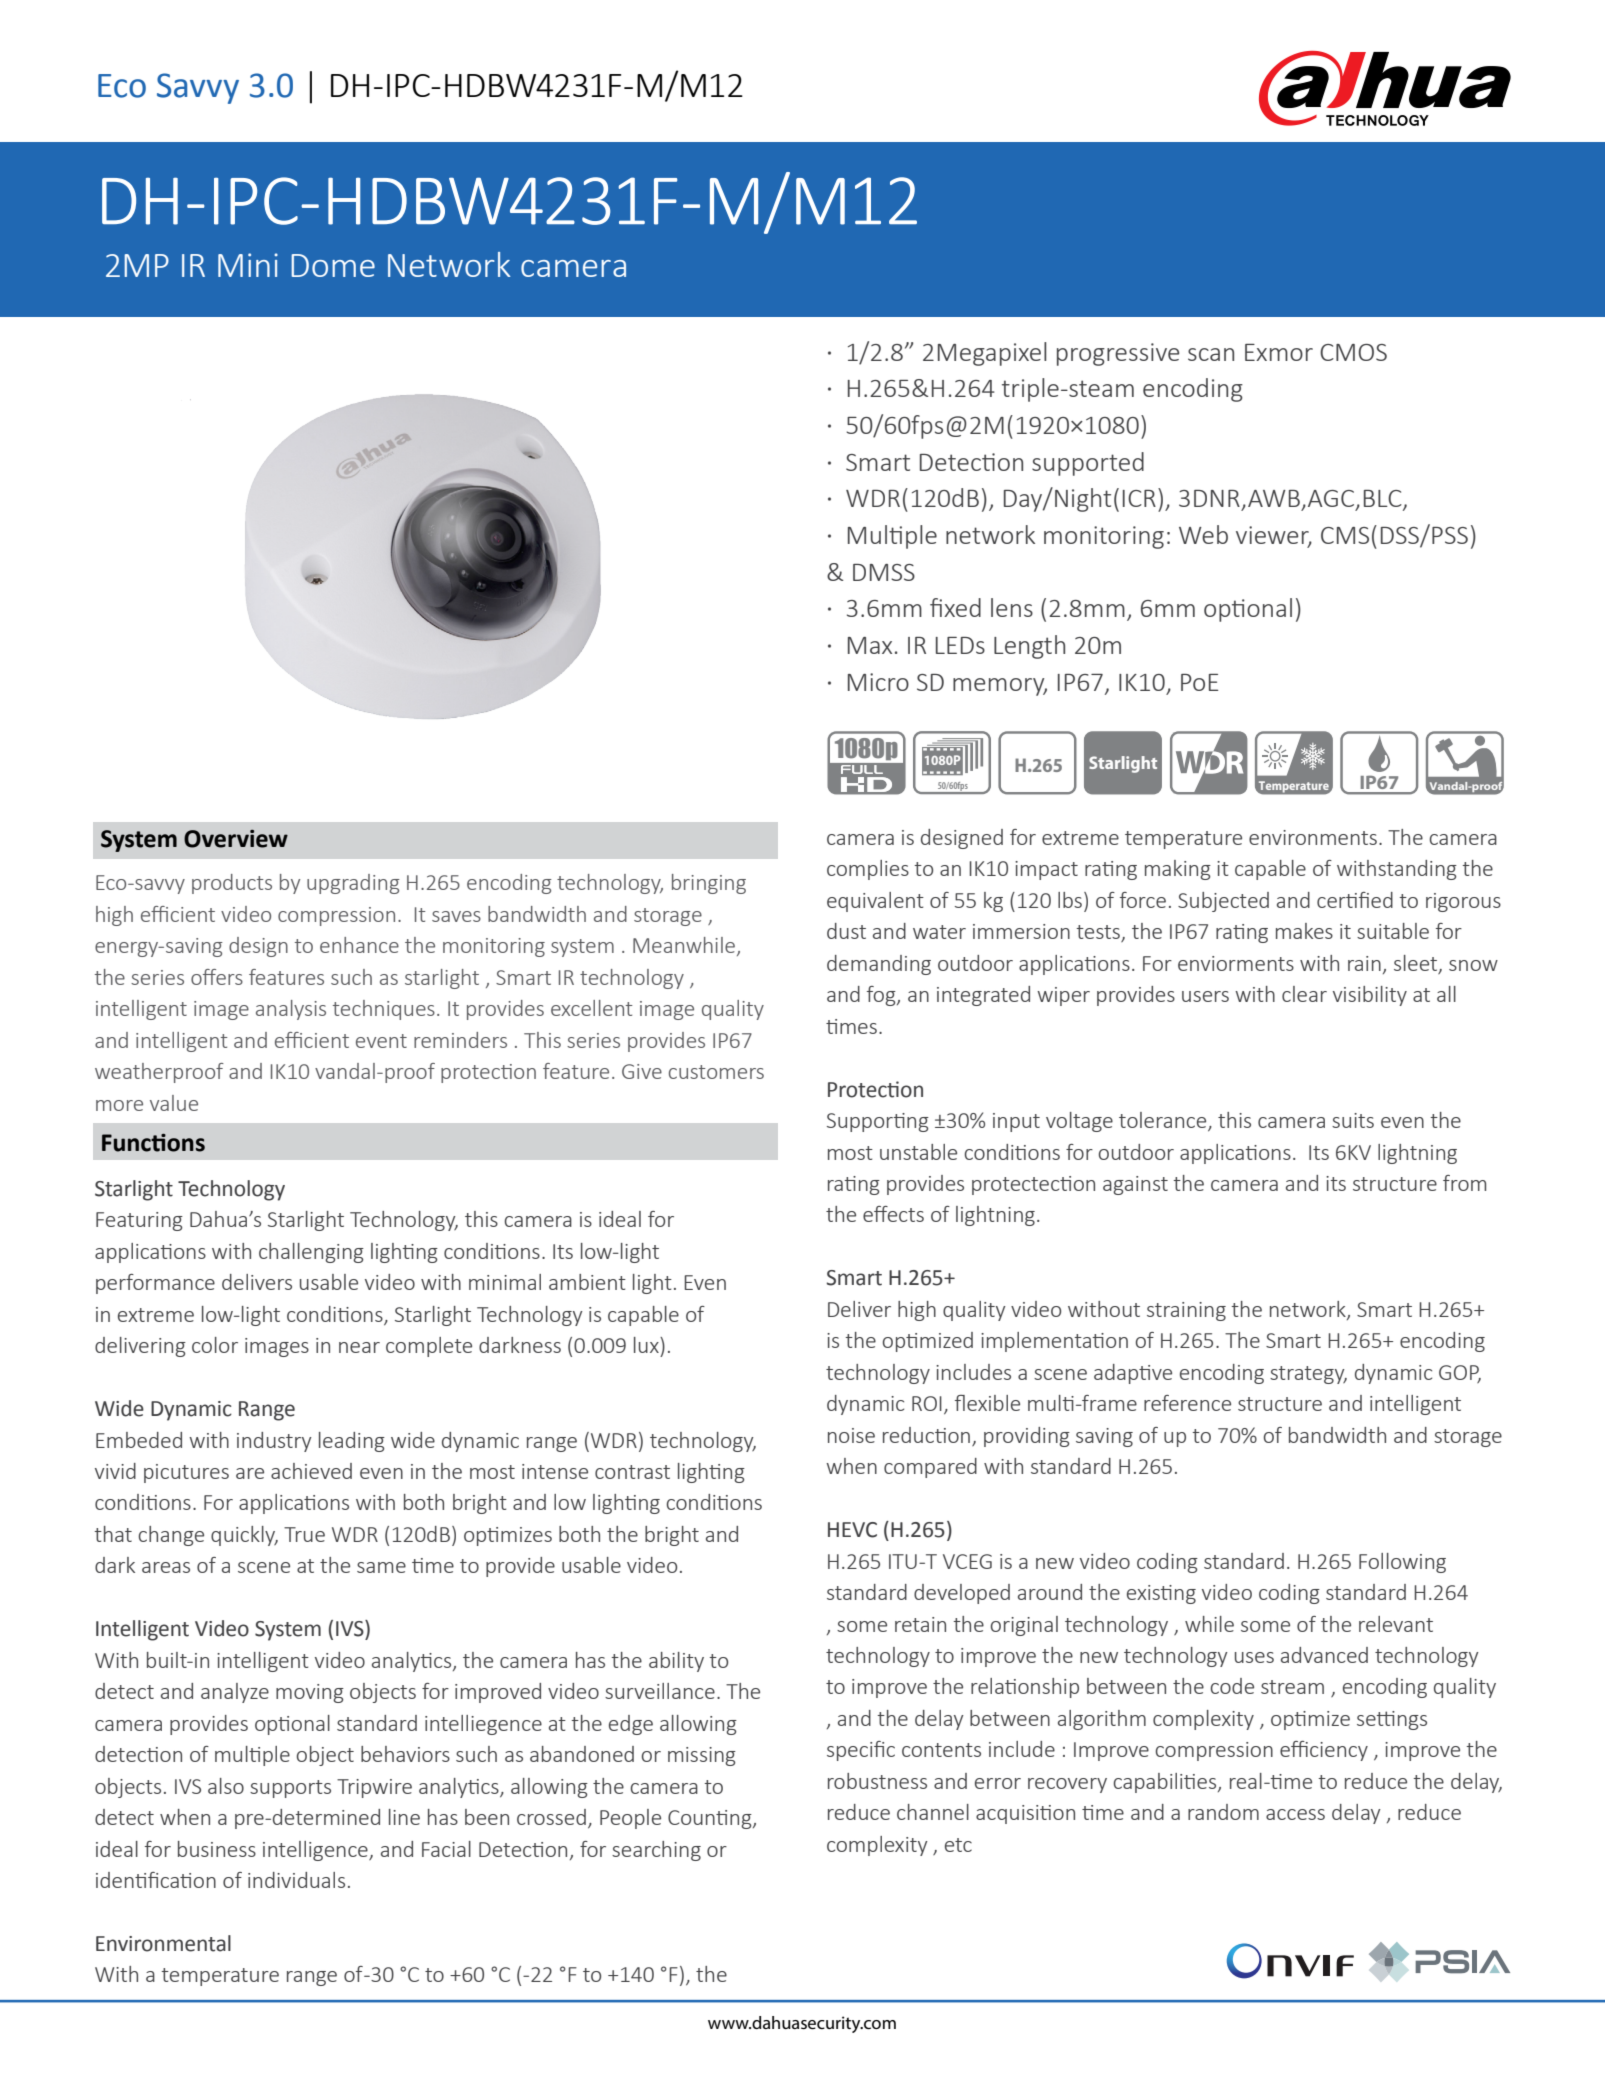 This screenshot has height=2077, width=1605. What do you see at coordinates (878, 1122) in the screenshot?
I see `Supporting` at bounding box center [878, 1122].
